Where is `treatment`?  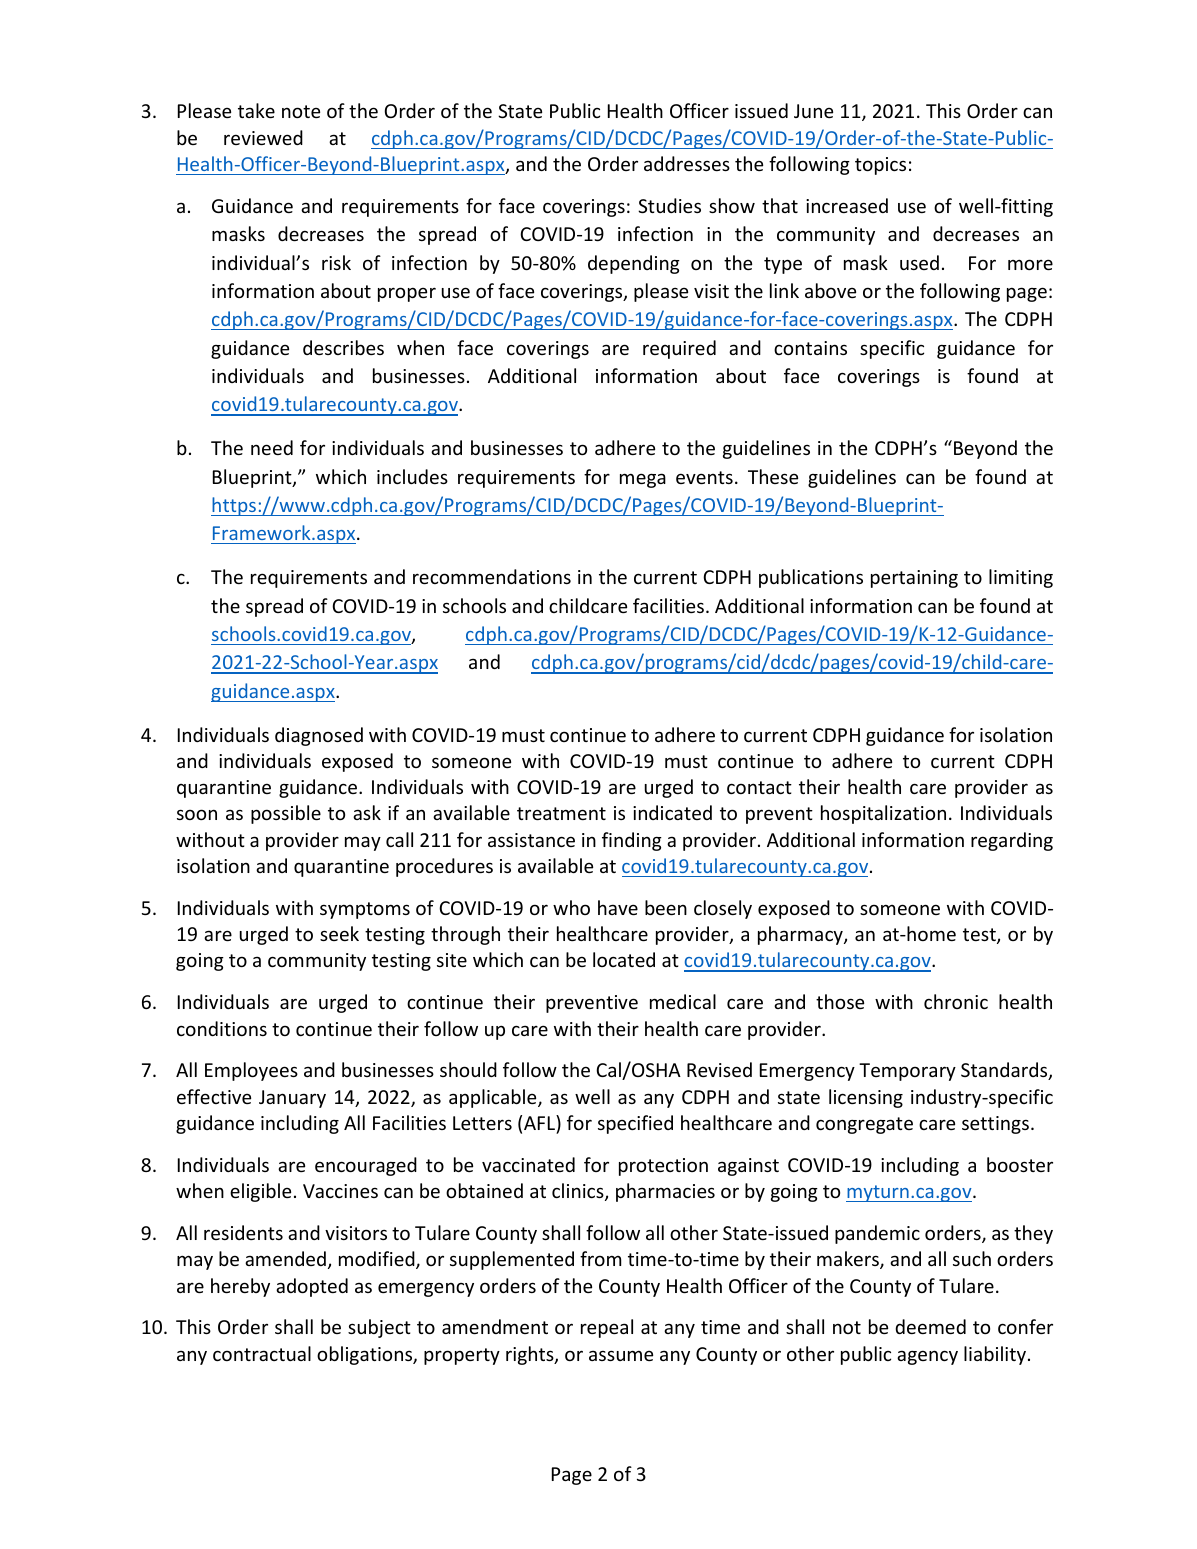
treatment is located at coordinates (561, 813).
